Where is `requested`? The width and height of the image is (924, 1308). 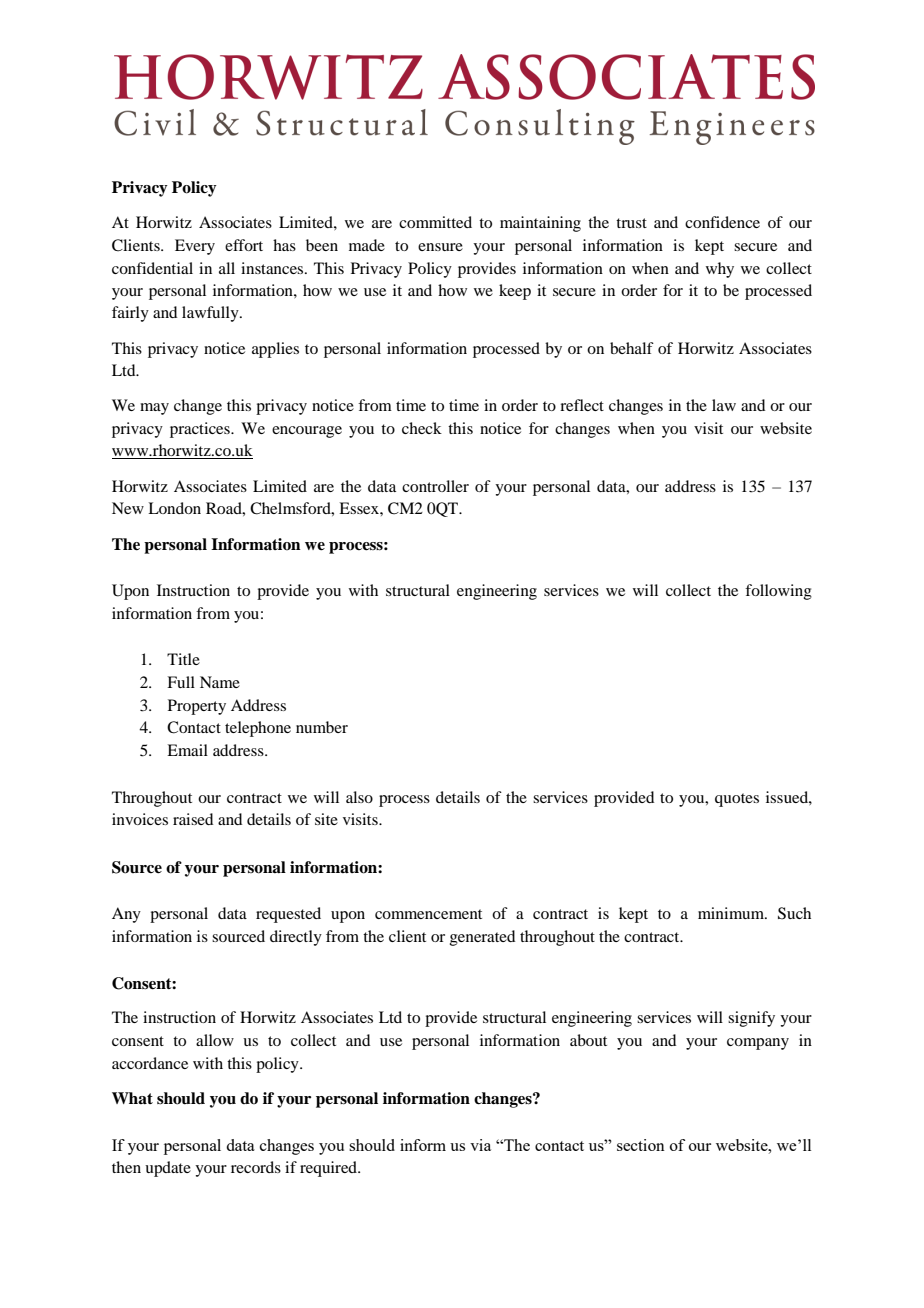 requested is located at coordinates (288, 915).
